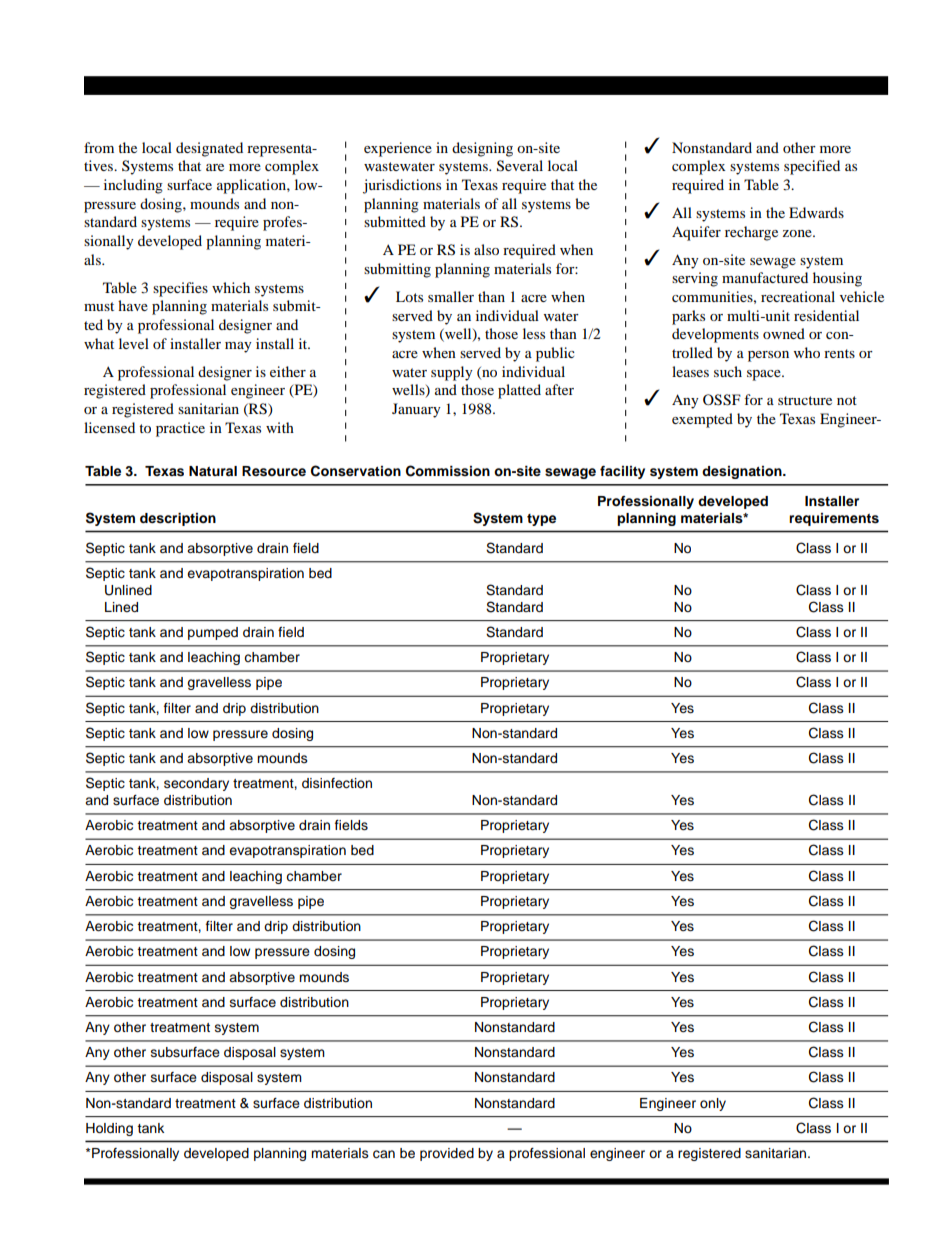 The image size is (952, 1233). What do you see at coordinates (482, 149) in the screenshot?
I see `designing` at bounding box center [482, 149].
